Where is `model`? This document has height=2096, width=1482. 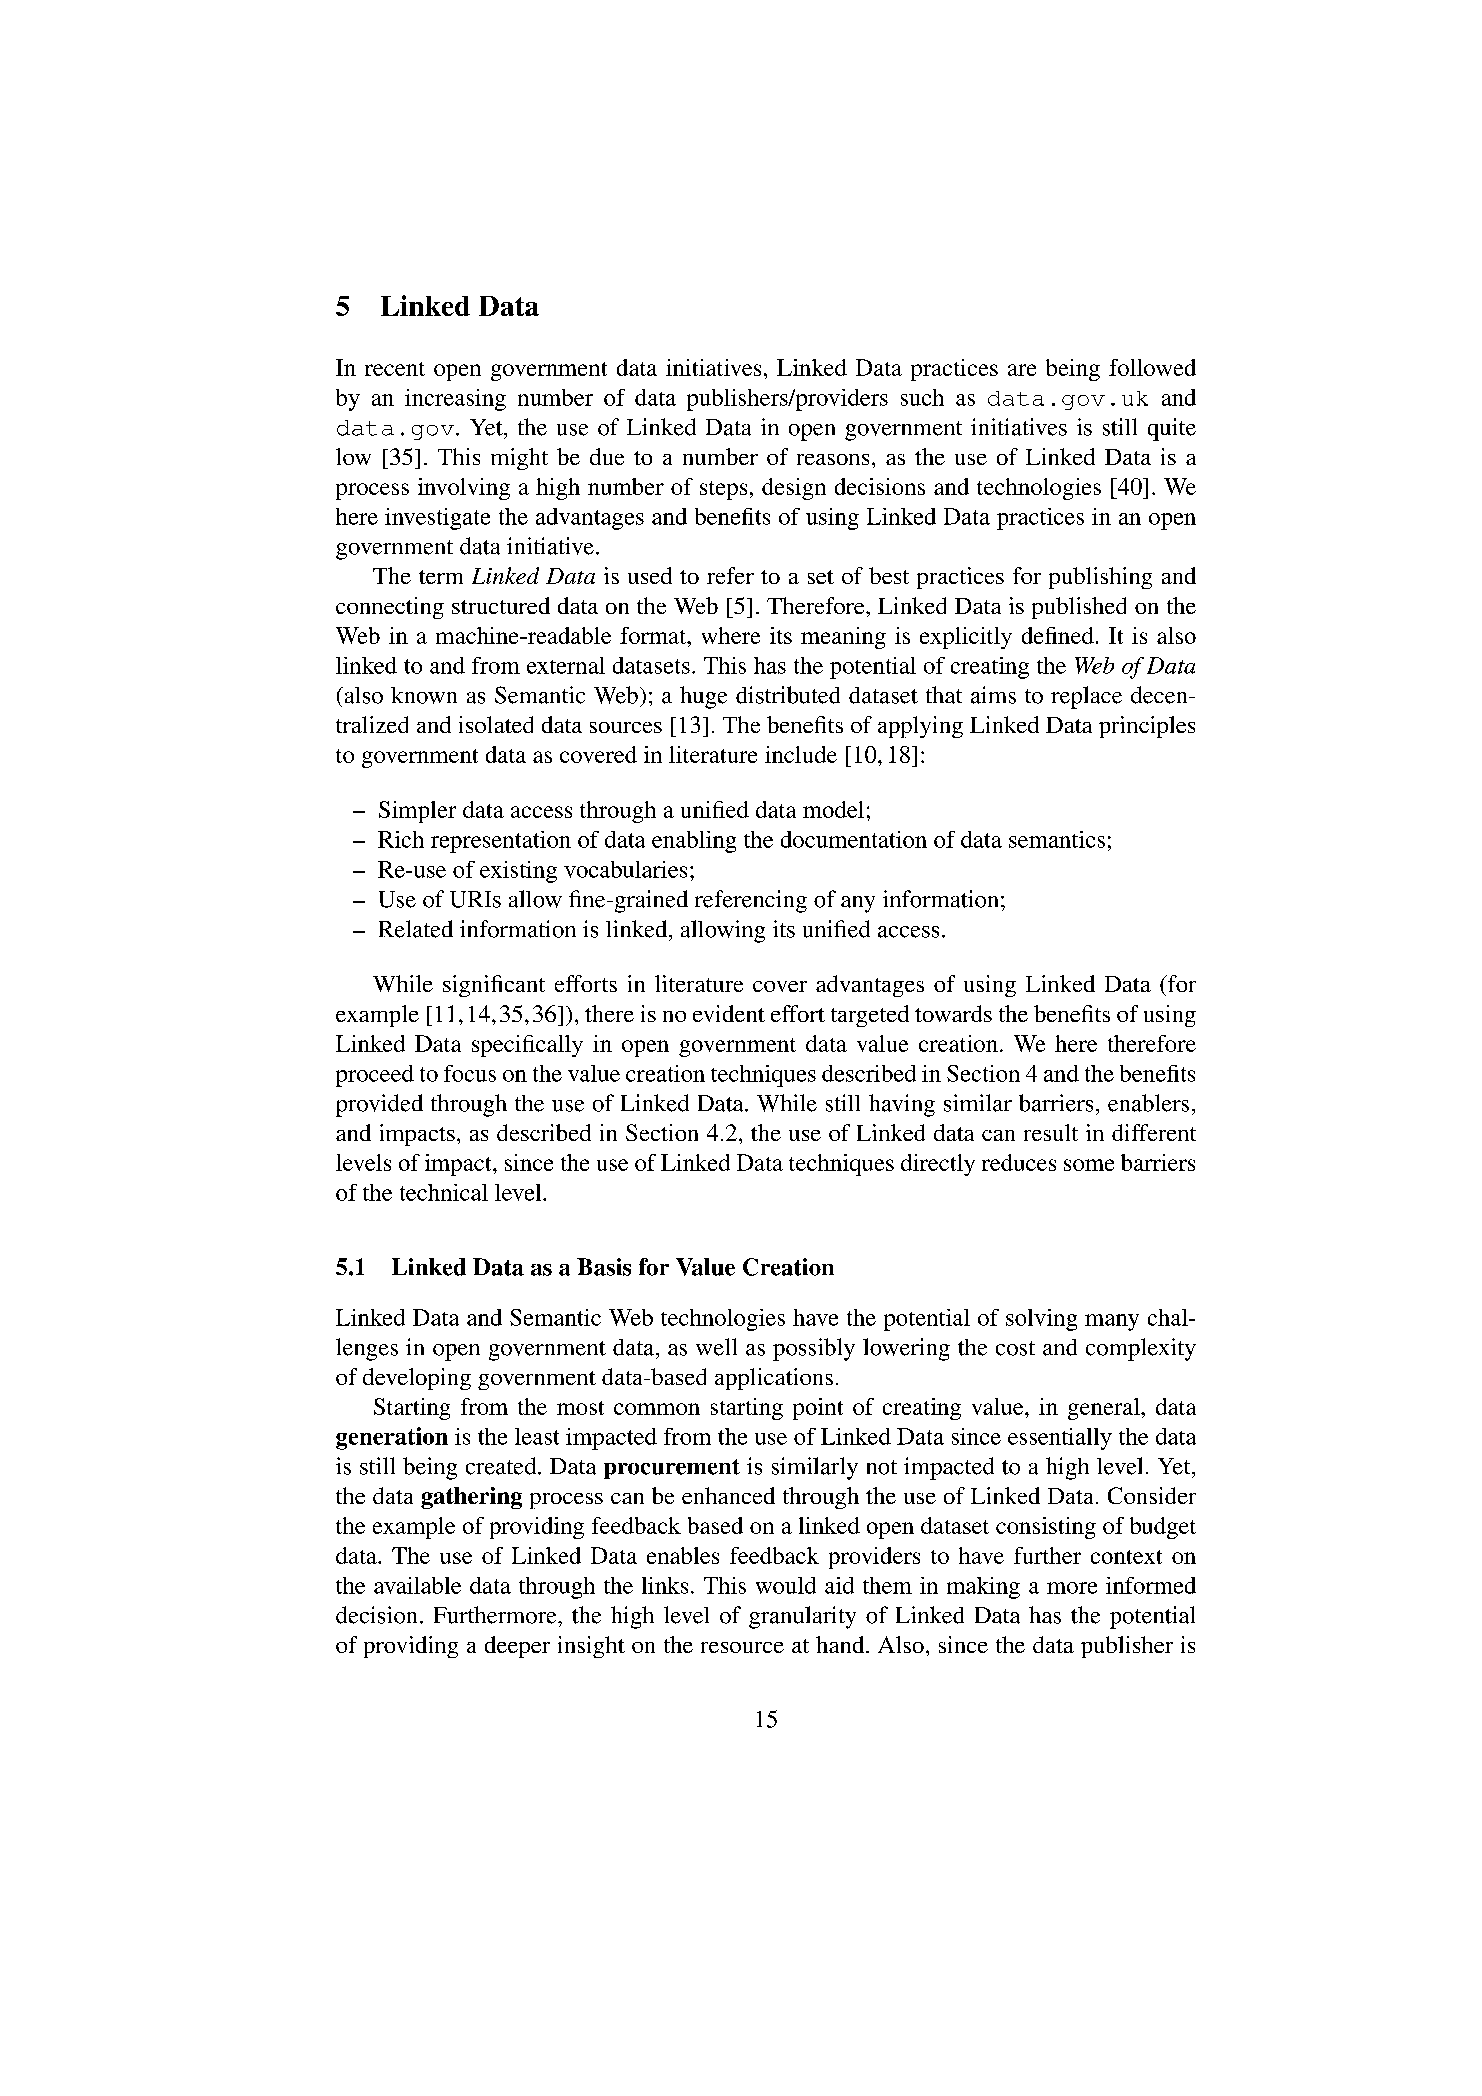
model is located at coordinates (833, 809).
